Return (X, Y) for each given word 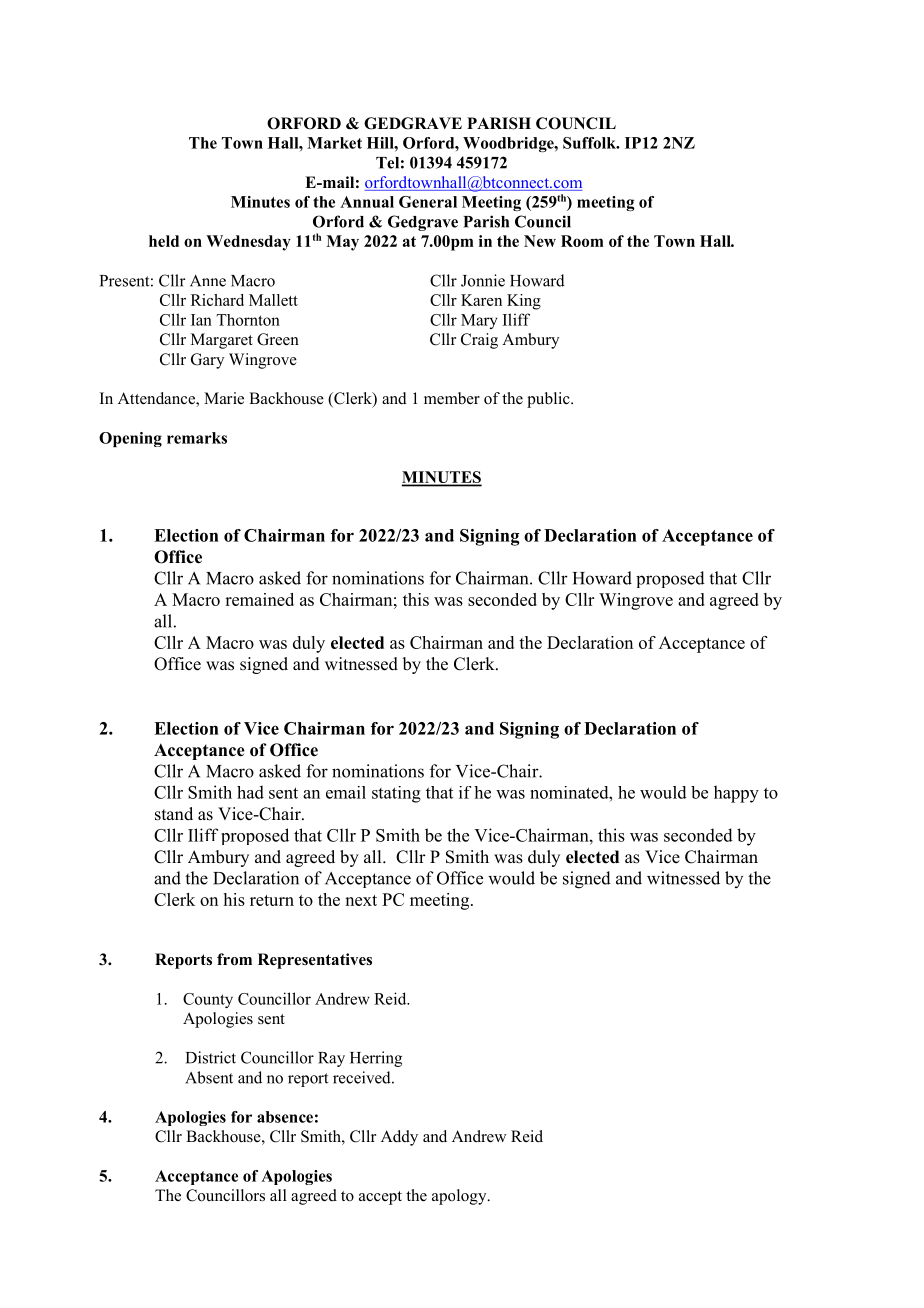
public (549, 400)
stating (396, 794)
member (452, 398)
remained (259, 599)
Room (582, 241)
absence (285, 1117)
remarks (197, 438)
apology (460, 1197)
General (428, 202)
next (361, 900)
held (164, 241)
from (234, 959)
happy (736, 794)
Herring (376, 1059)
